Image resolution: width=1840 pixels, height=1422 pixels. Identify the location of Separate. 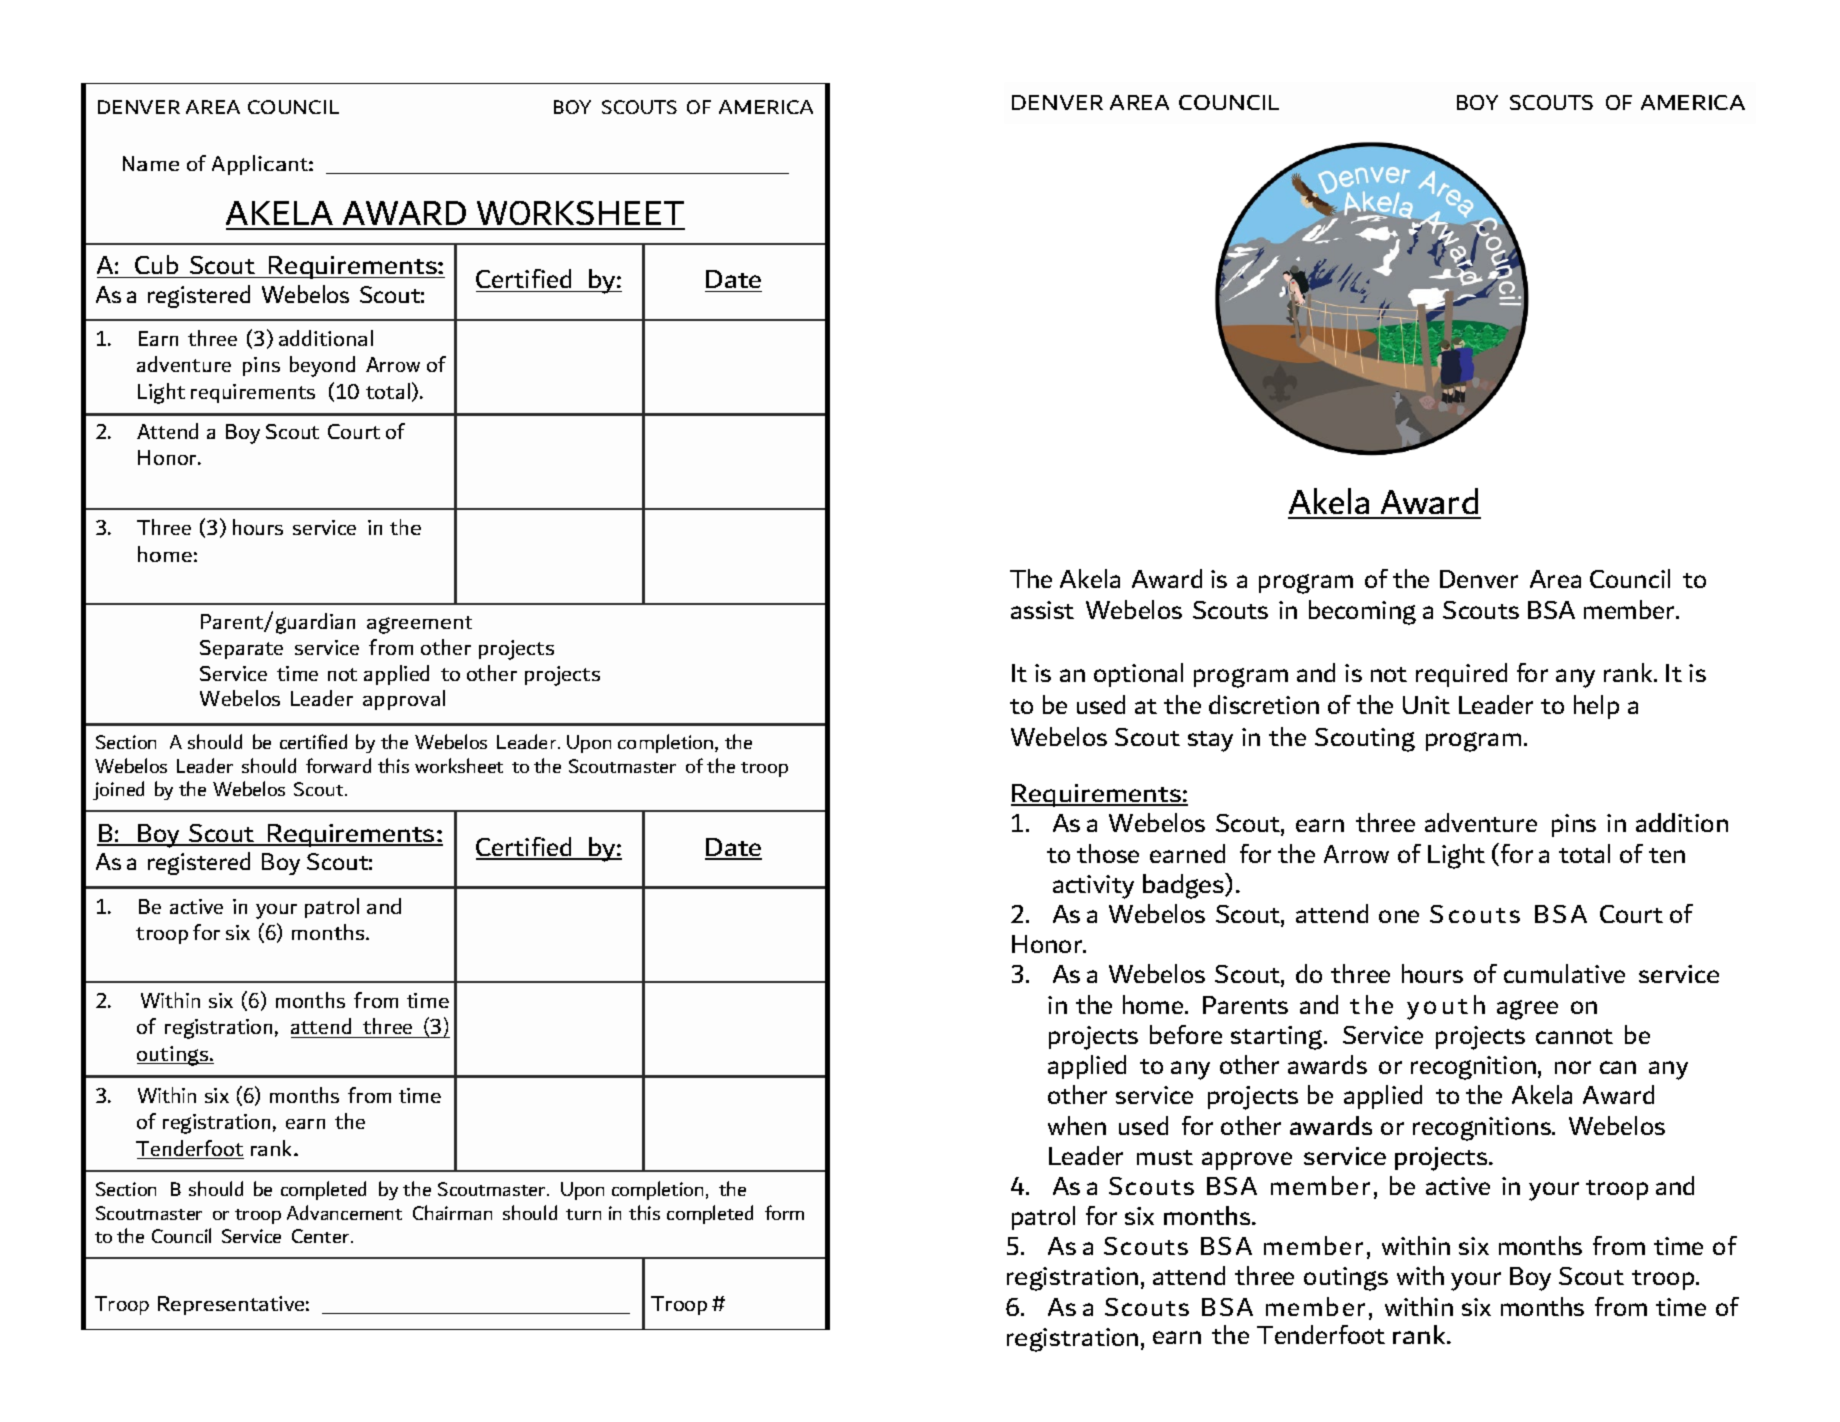
(241, 649).
